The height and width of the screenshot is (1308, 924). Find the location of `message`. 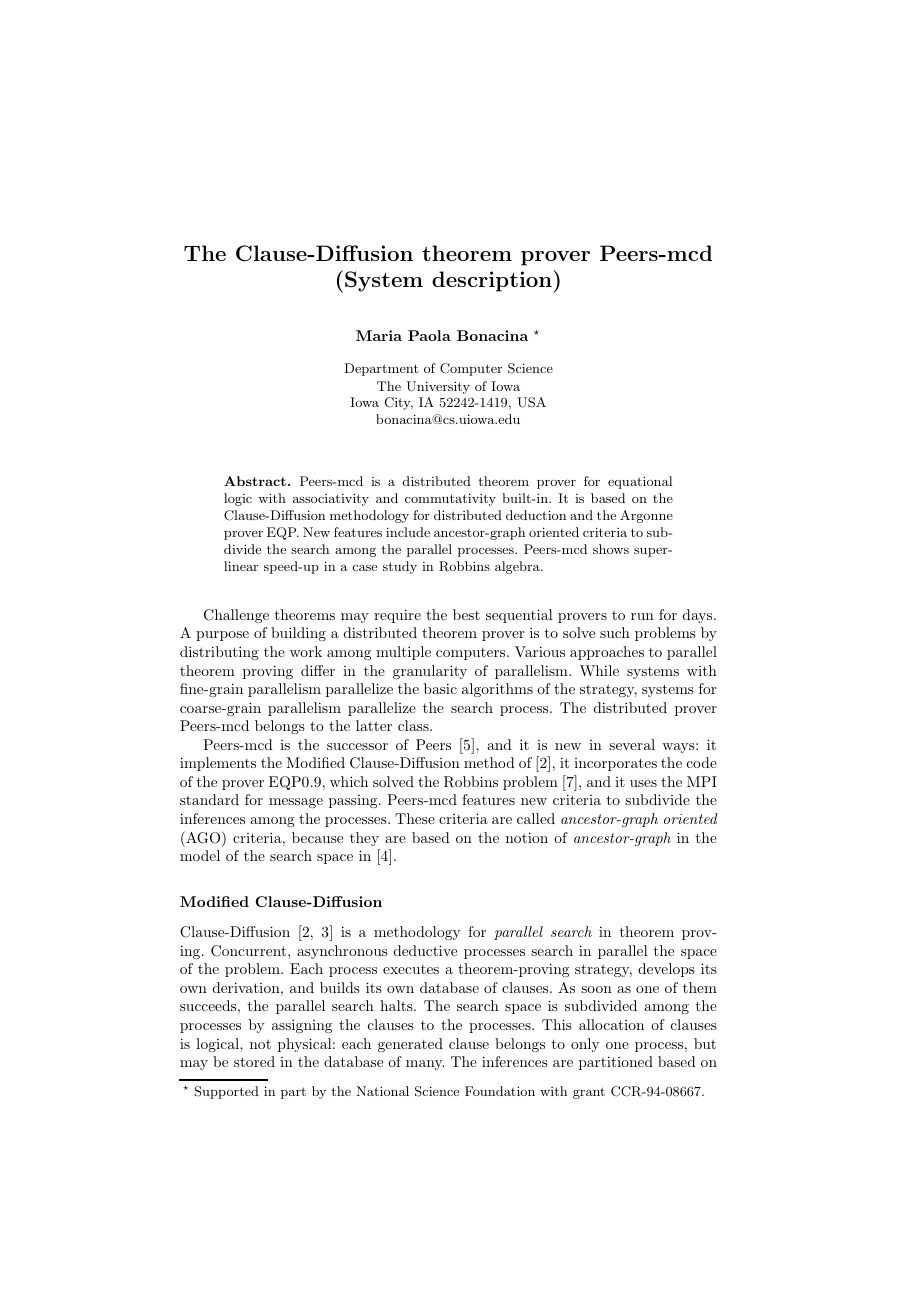

message is located at coordinates (296, 803).
